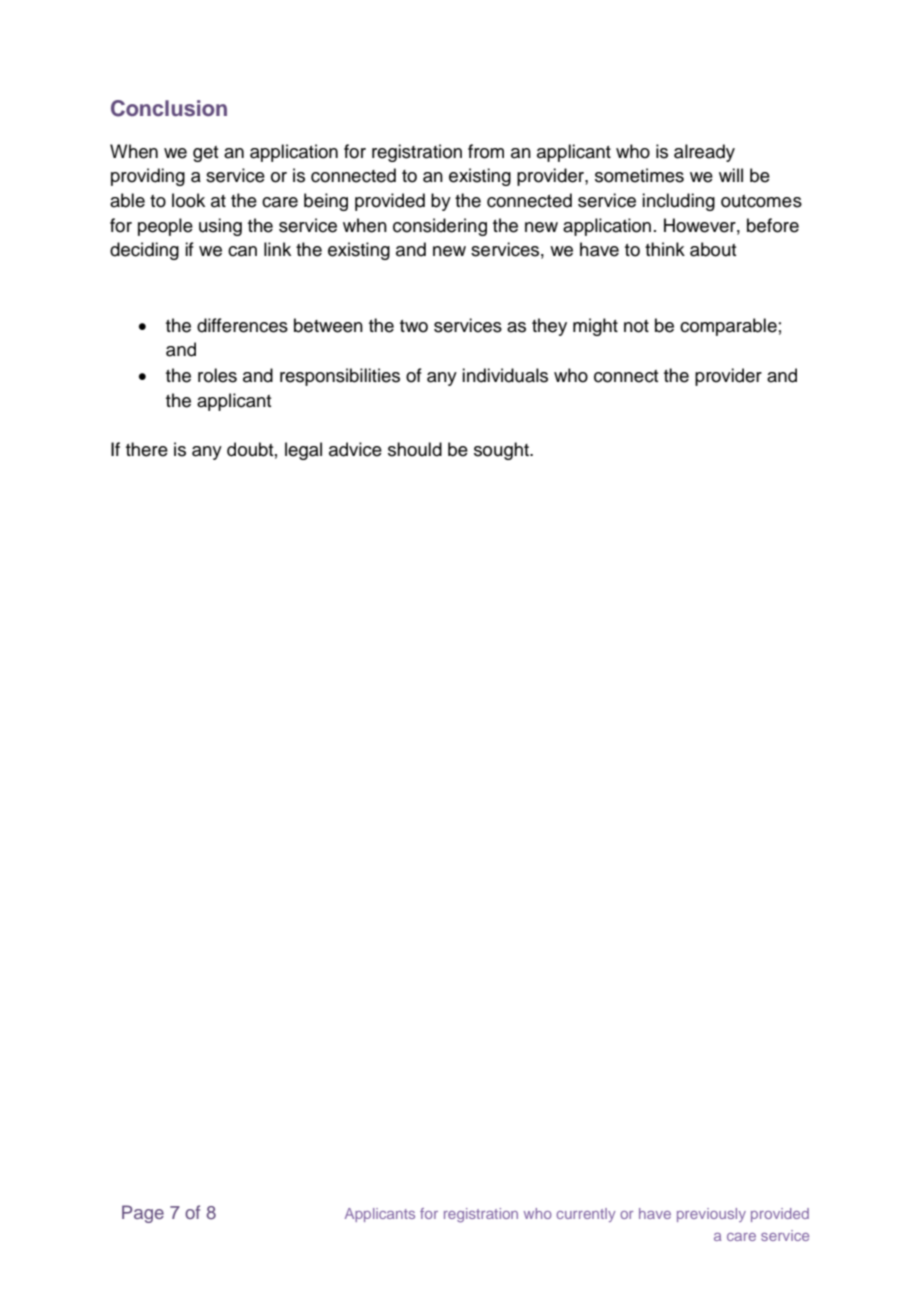  What do you see at coordinates (205, 154) in the image?
I see `get` at bounding box center [205, 154].
